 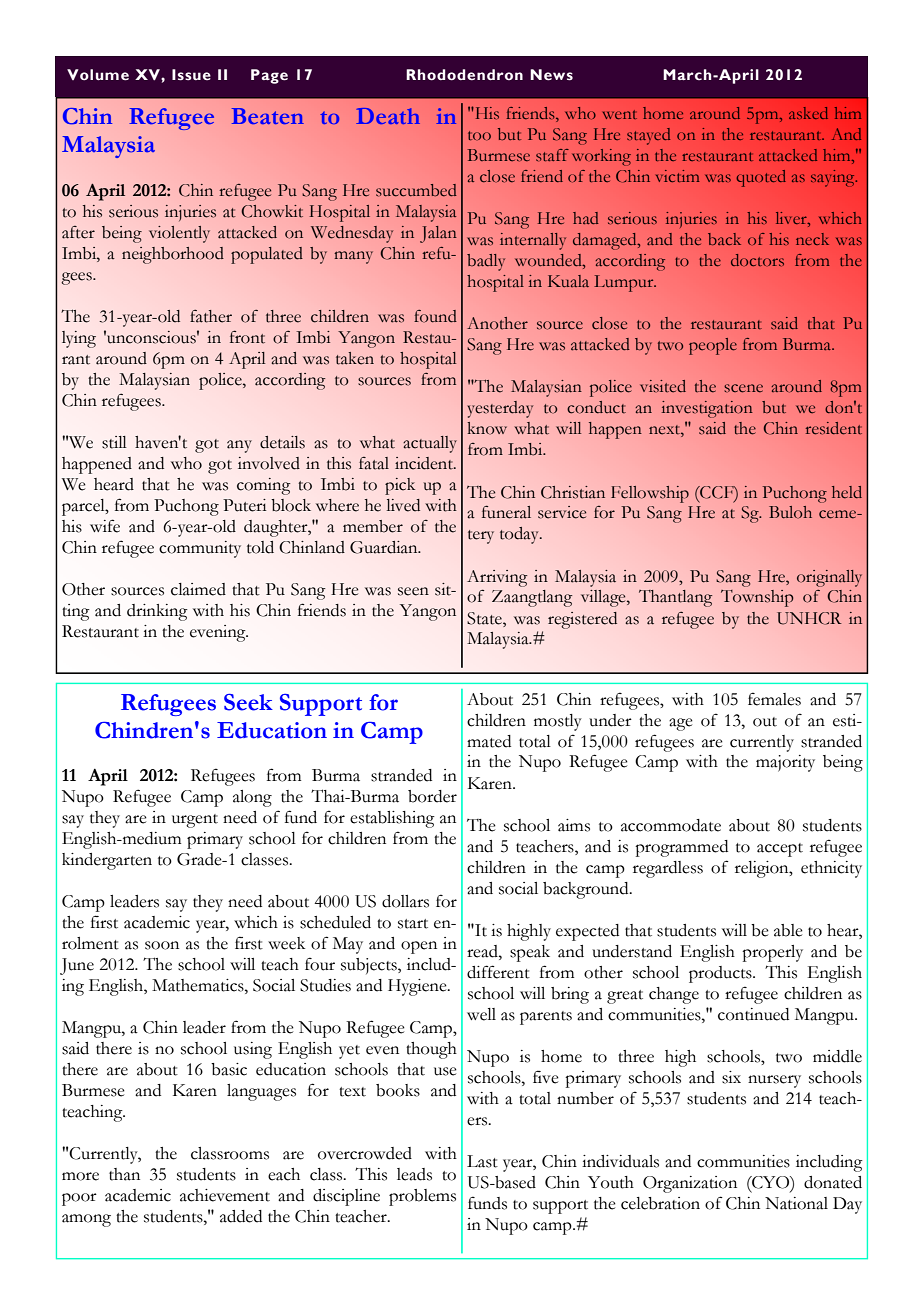 What do you see at coordinates (479, 135) in the image?
I see `too` at bounding box center [479, 135].
